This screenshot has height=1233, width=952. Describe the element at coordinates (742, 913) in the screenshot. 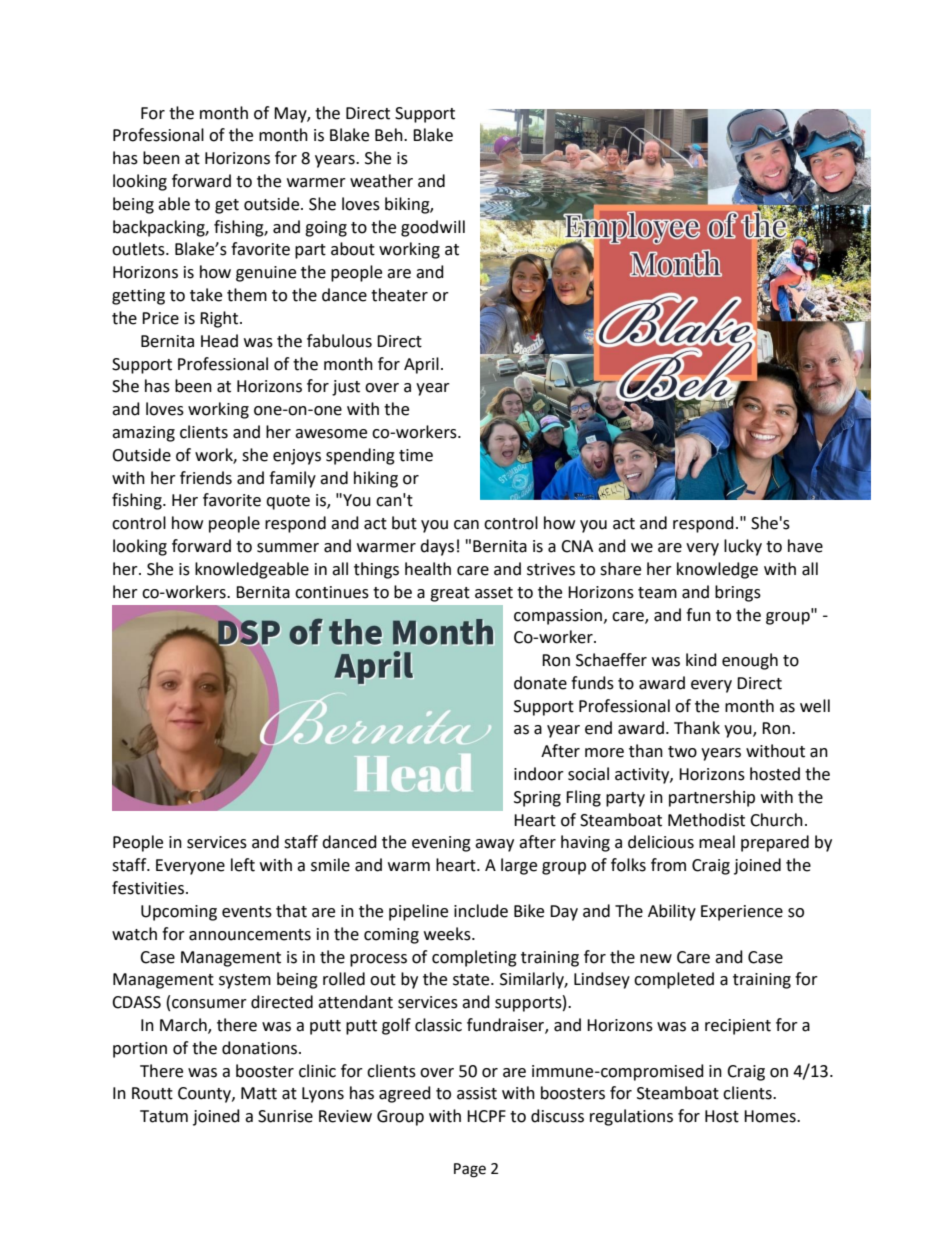

I see `Experience` at that location.
